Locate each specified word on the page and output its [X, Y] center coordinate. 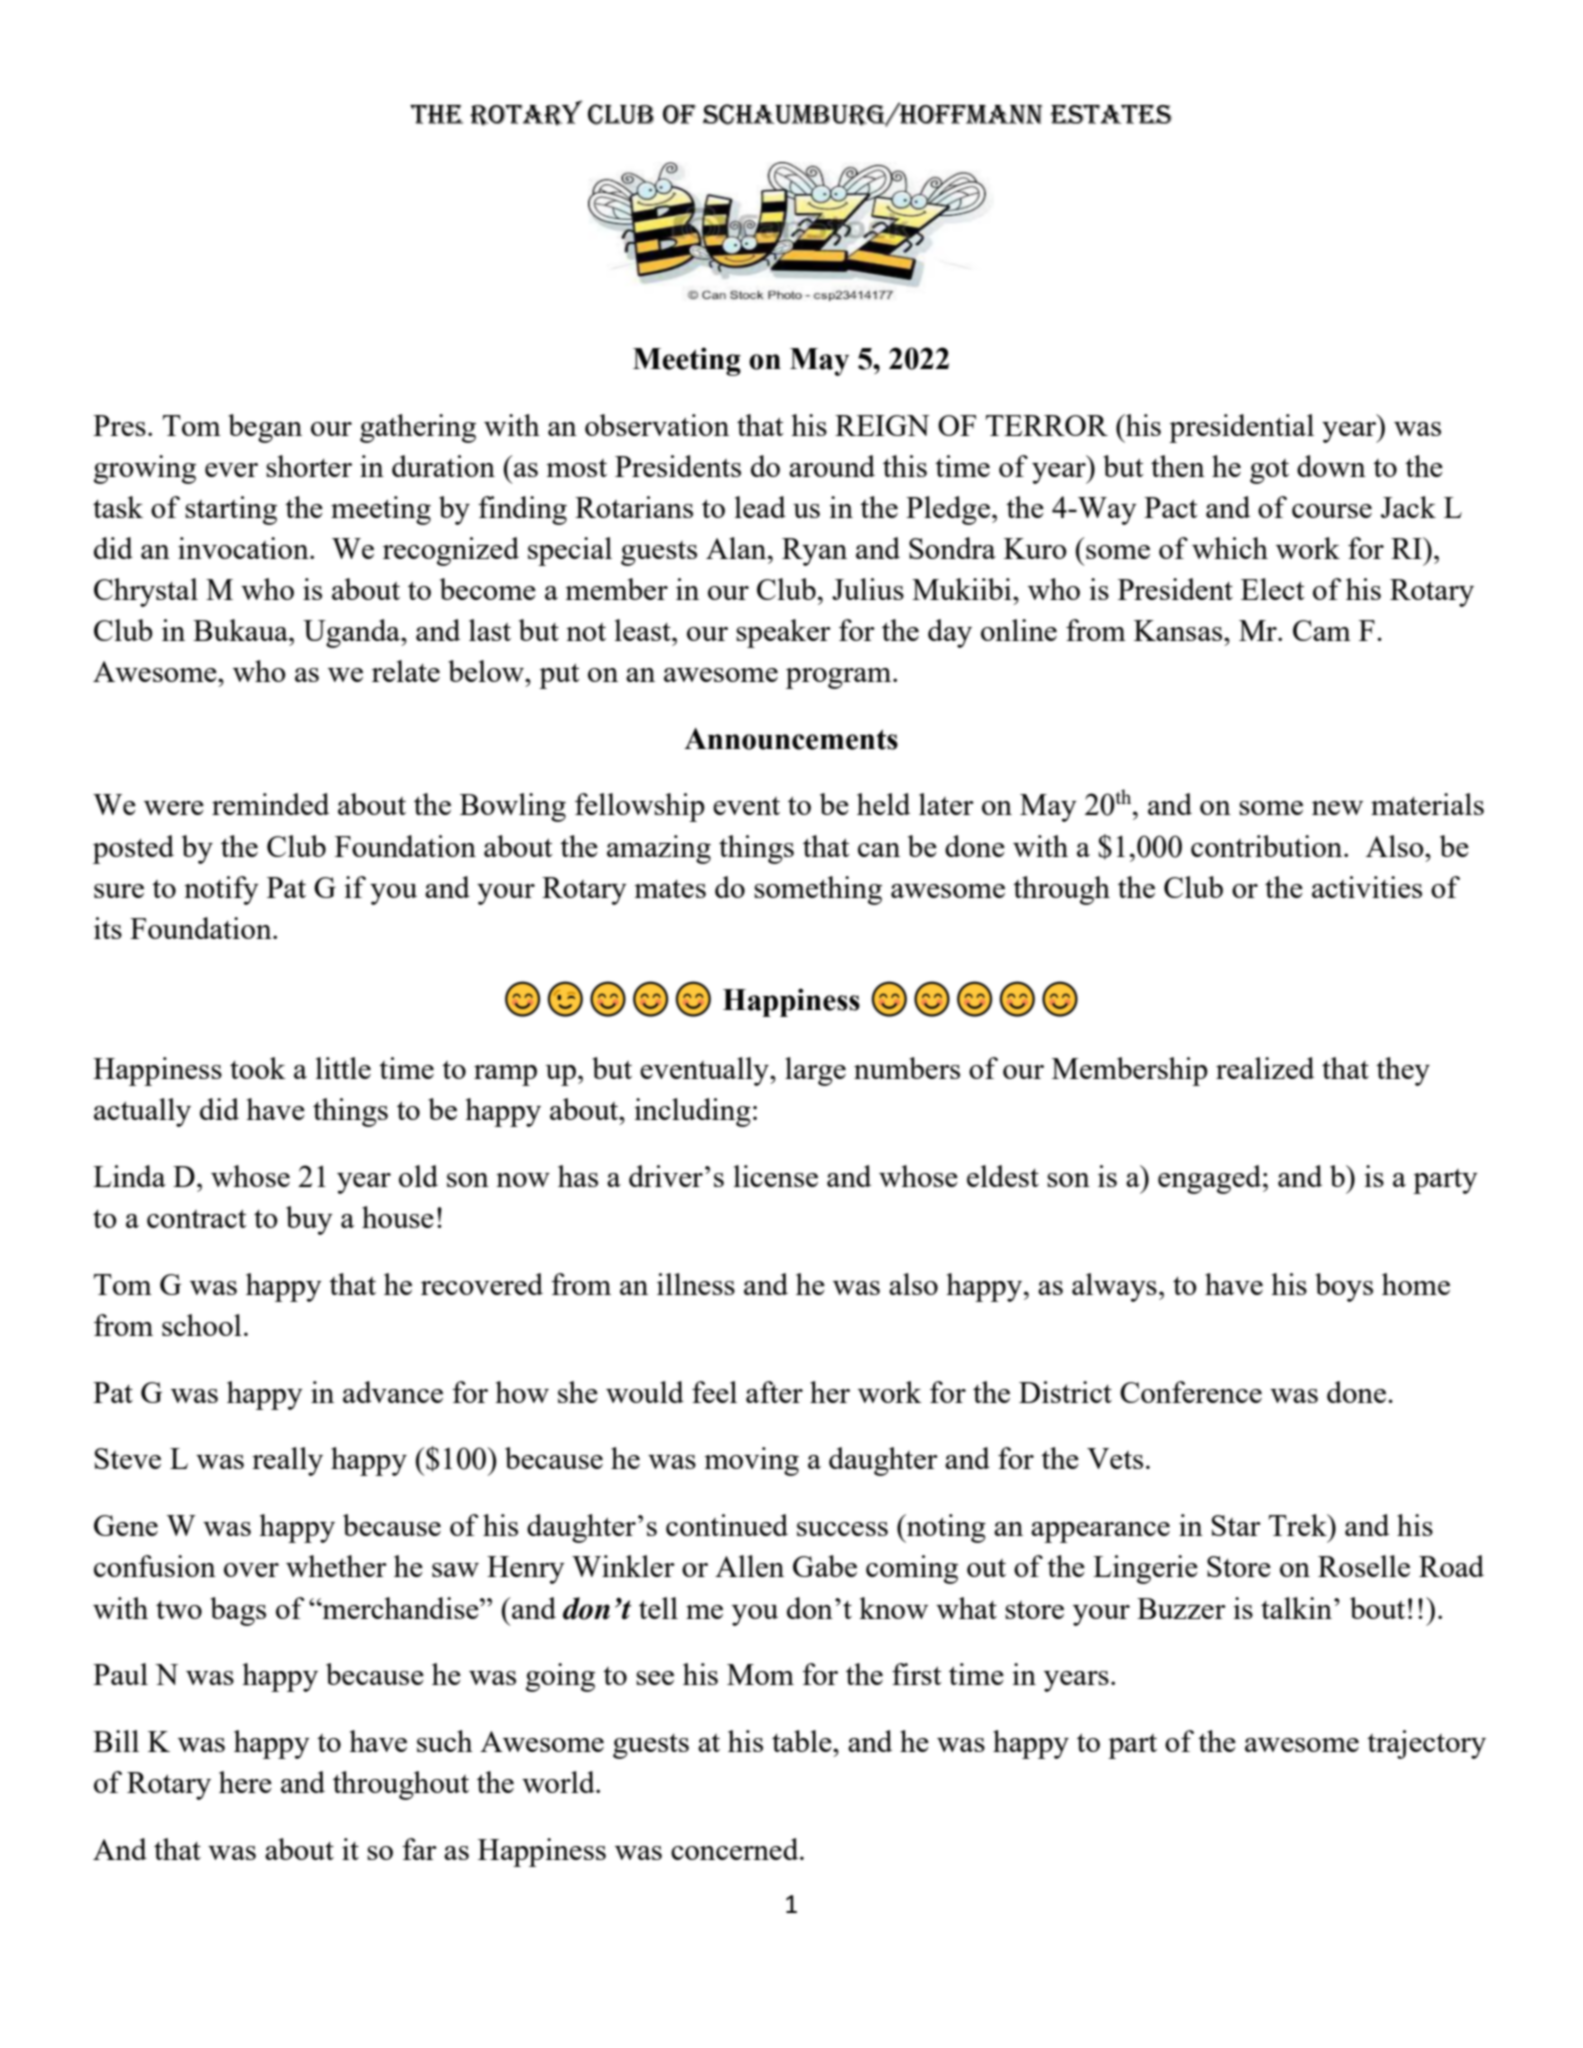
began [265, 428]
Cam [1322, 630]
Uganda [352, 633]
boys [1344, 1287]
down [1331, 466]
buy [309, 1220]
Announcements [791, 739]
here [245, 1782]
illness [696, 1284]
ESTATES [1111, 114]
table [803, 1741]
